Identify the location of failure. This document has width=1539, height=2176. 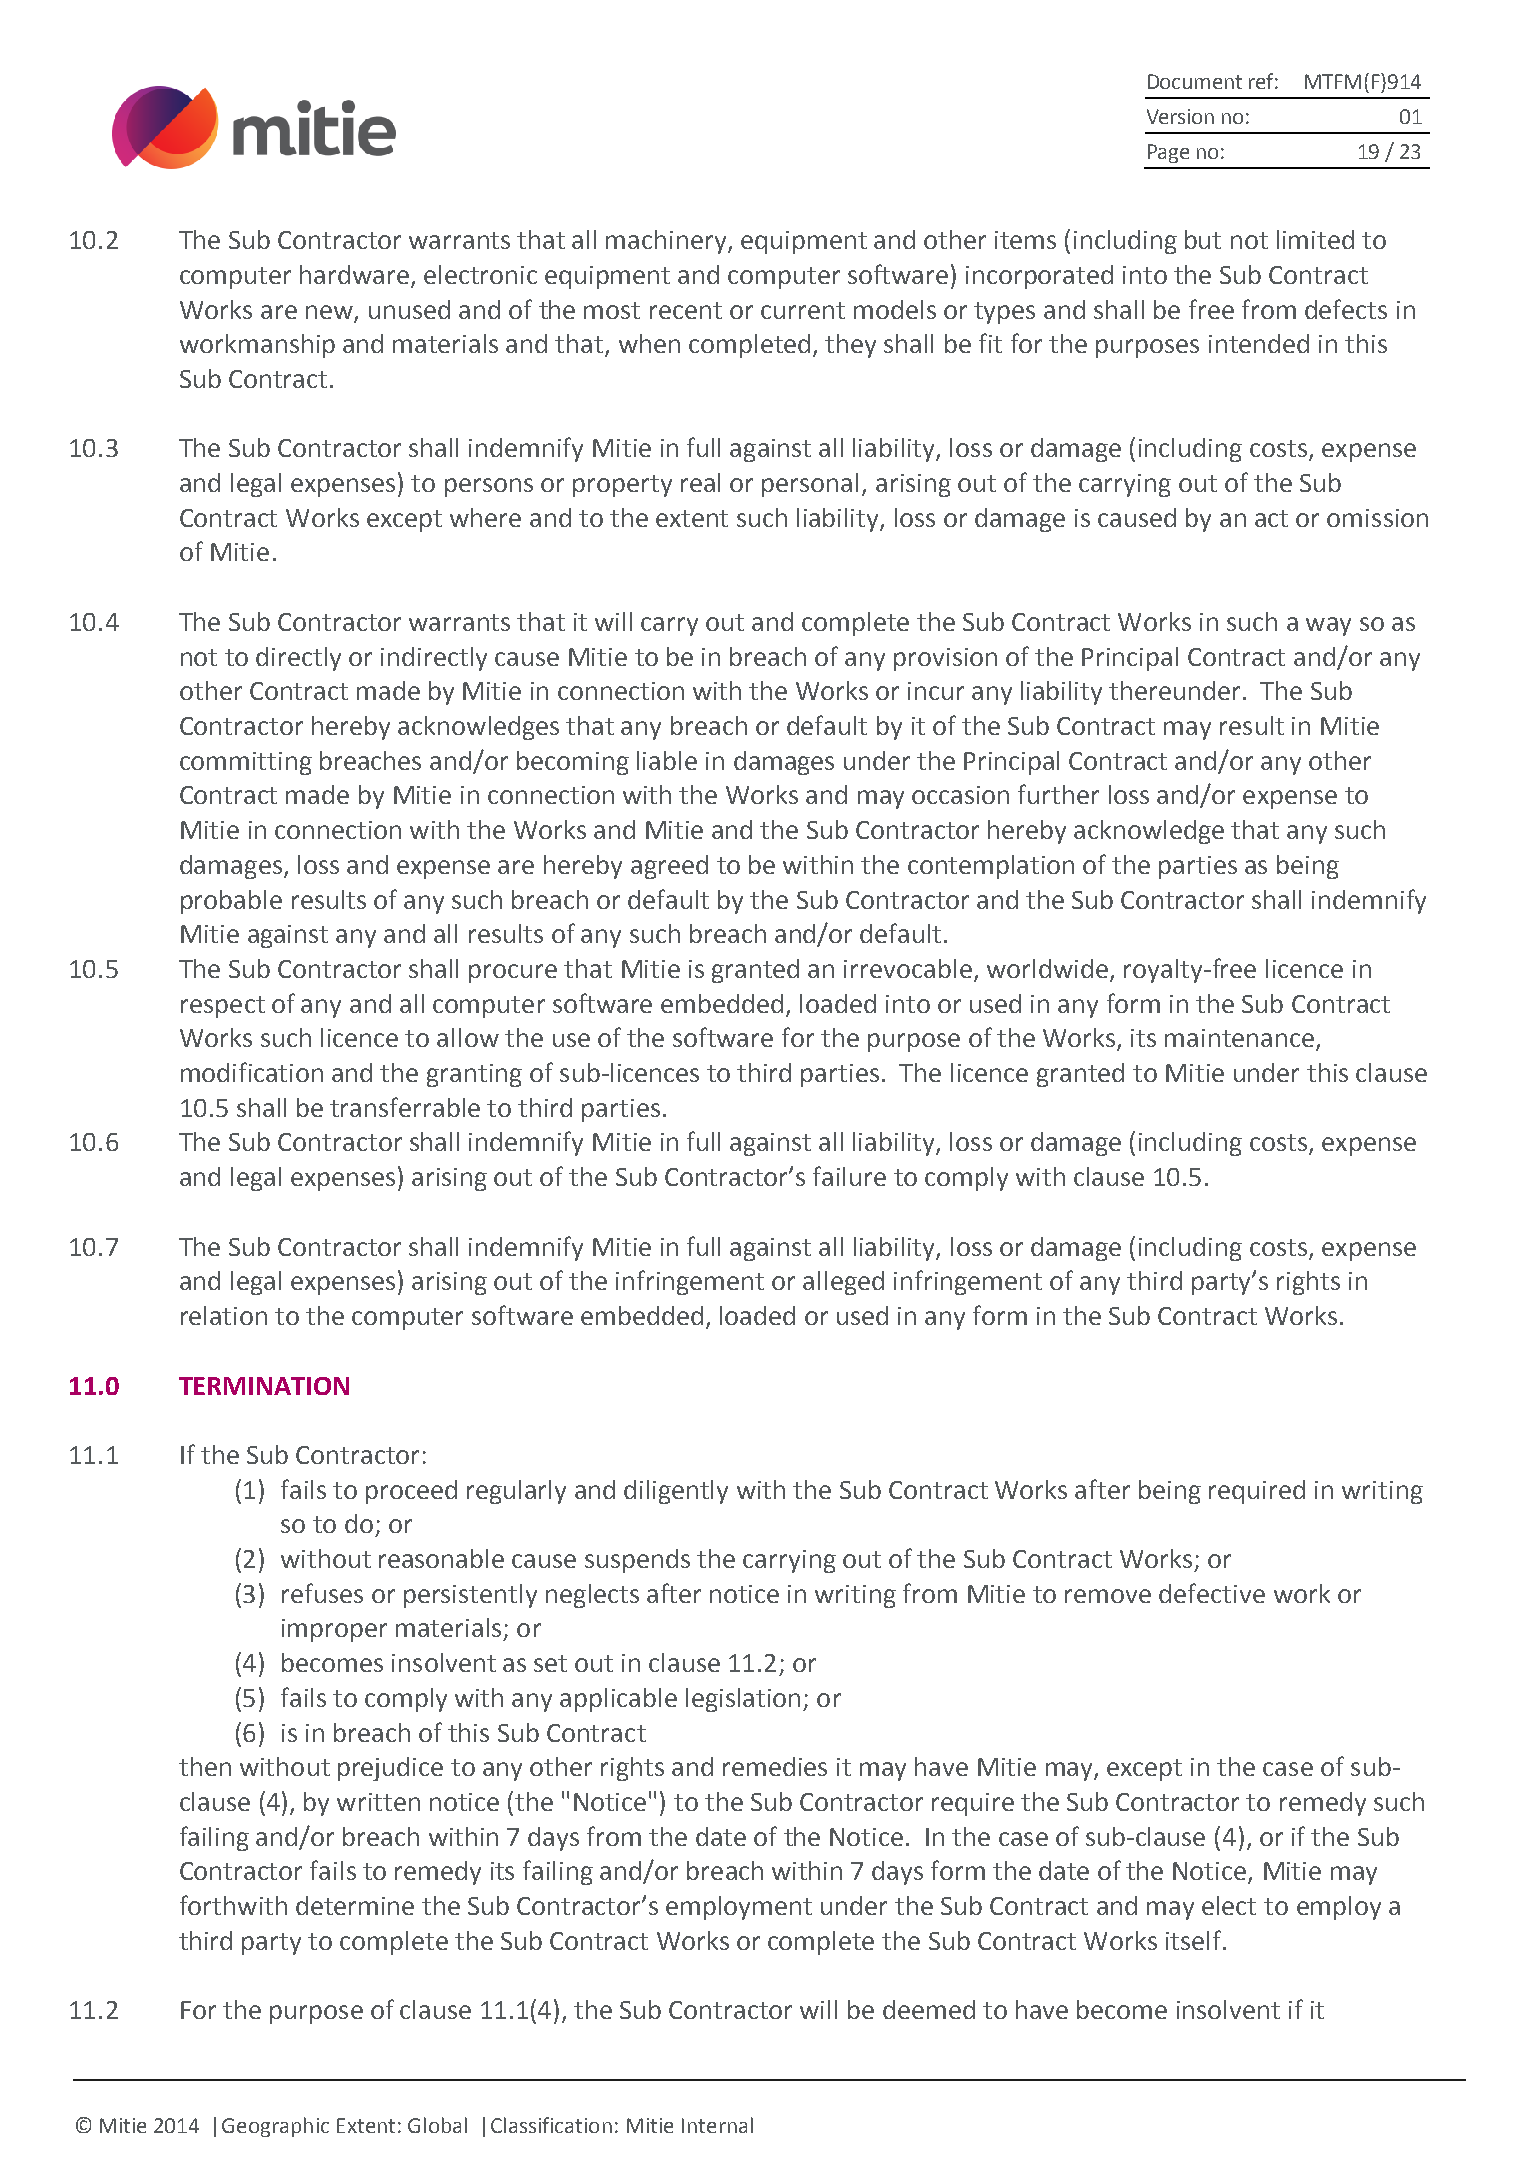
(849, 1176).
